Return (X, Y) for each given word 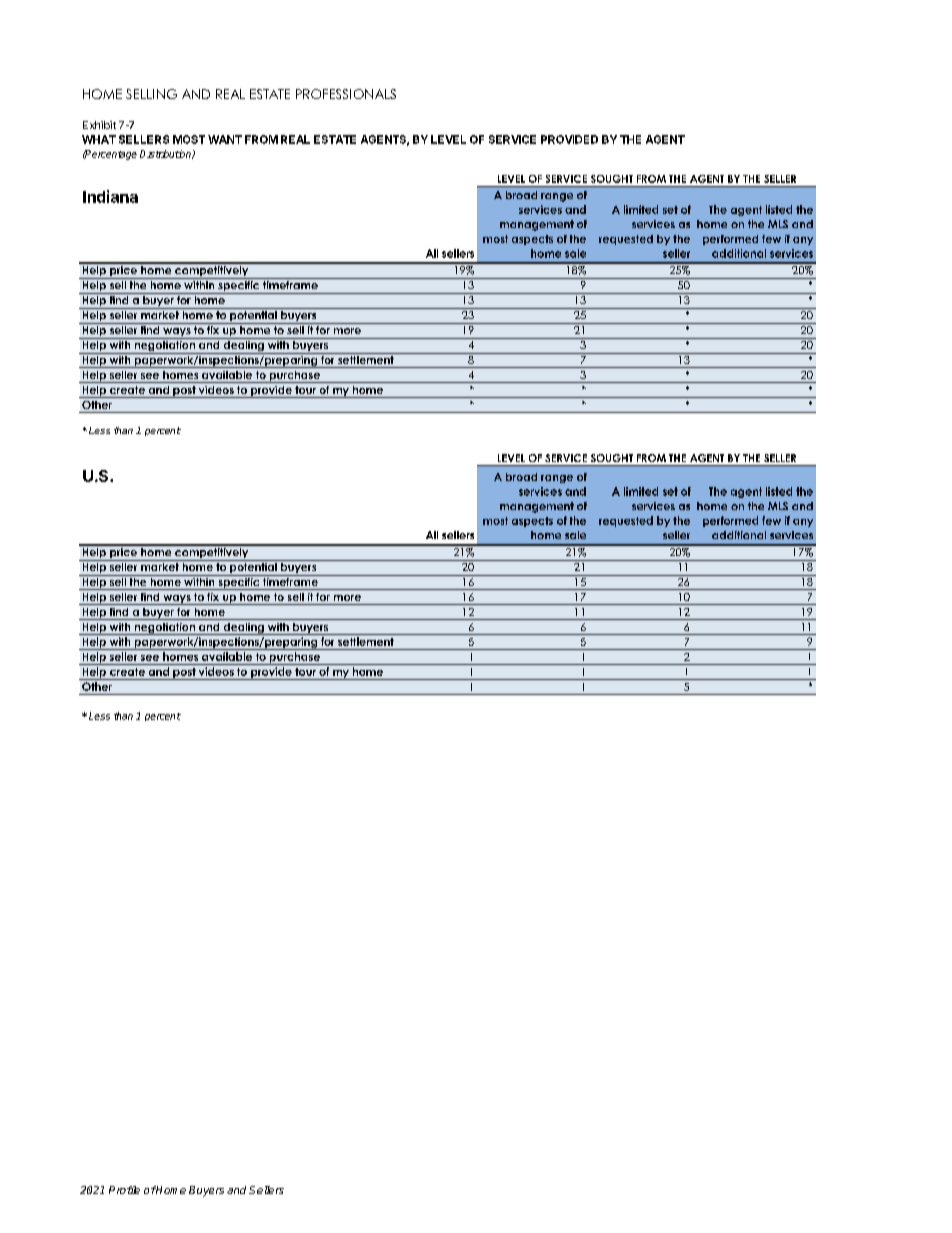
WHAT (99, 139)
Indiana (110, 196)
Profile (124, 1190)
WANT (225, 139)
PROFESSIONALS (346, 94)
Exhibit (99, 125)
